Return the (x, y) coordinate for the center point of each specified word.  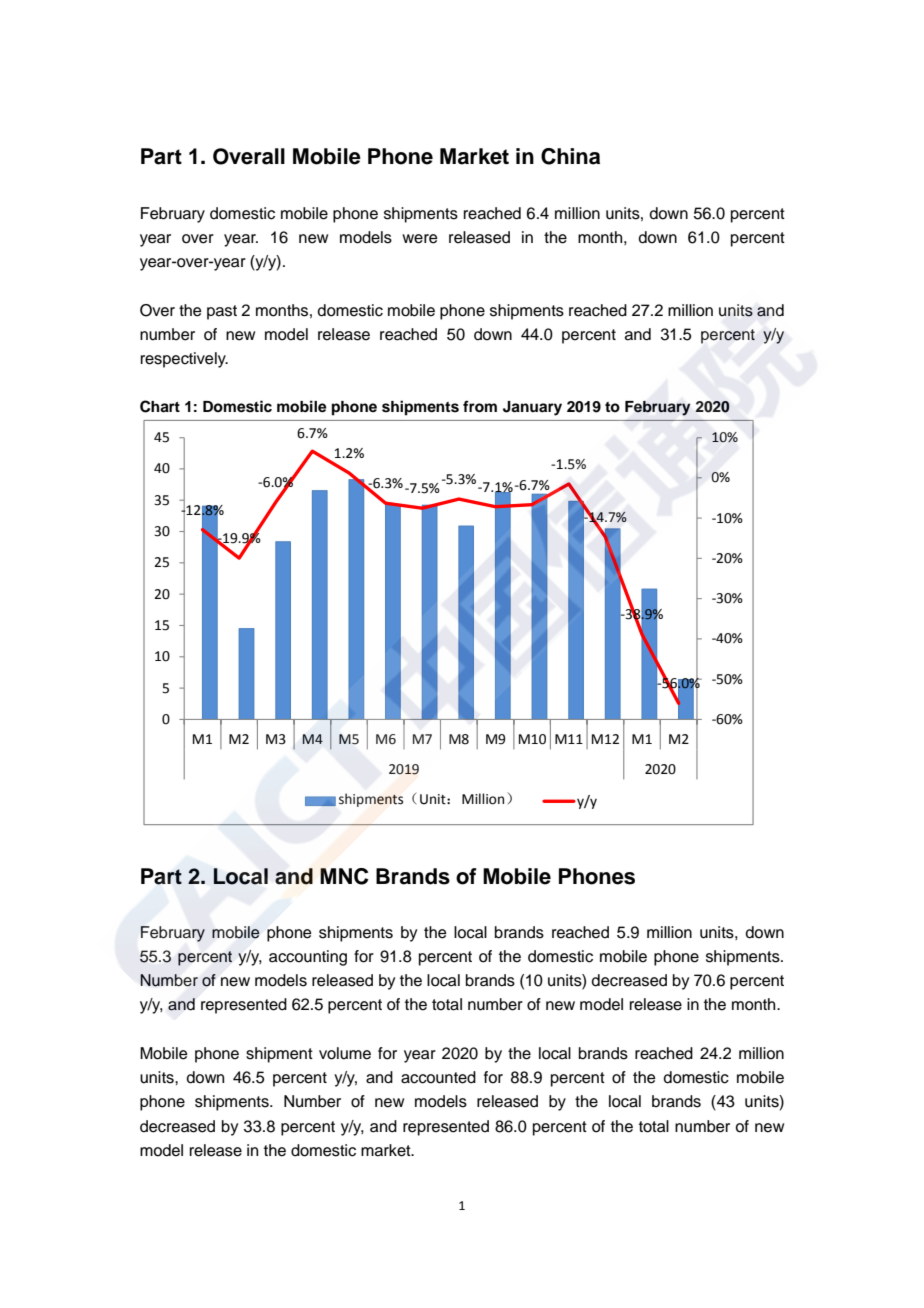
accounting (308, 958)
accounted (438, 1077)
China (570, 156)
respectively (184, 360)
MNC (344, 876)
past (222, 312)
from (480, 406)
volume (345, 1053)
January (532, 408)
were (420, 239)
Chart (160, 406)
